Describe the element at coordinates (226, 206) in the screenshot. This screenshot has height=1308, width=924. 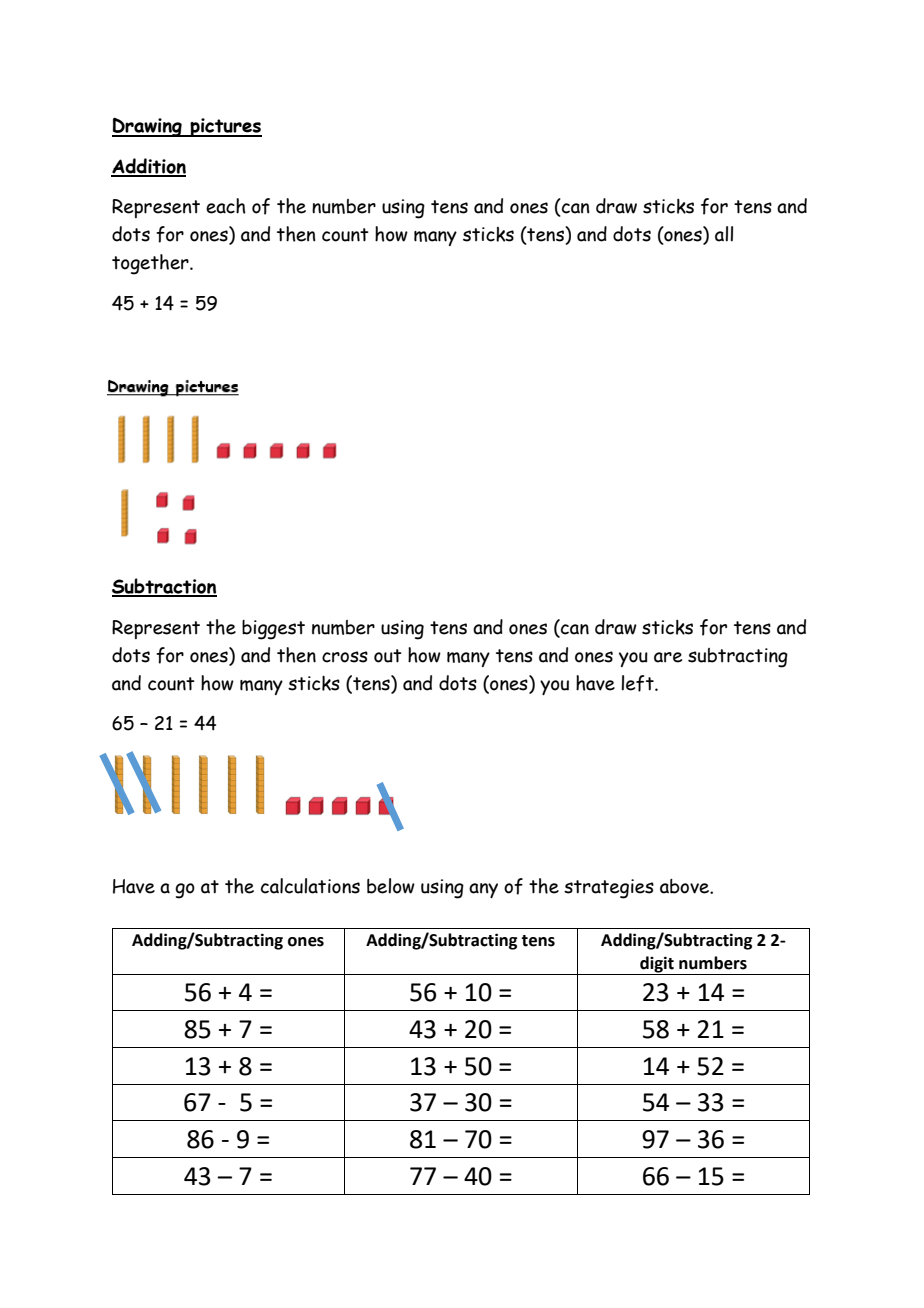
I see `each` at that location.
